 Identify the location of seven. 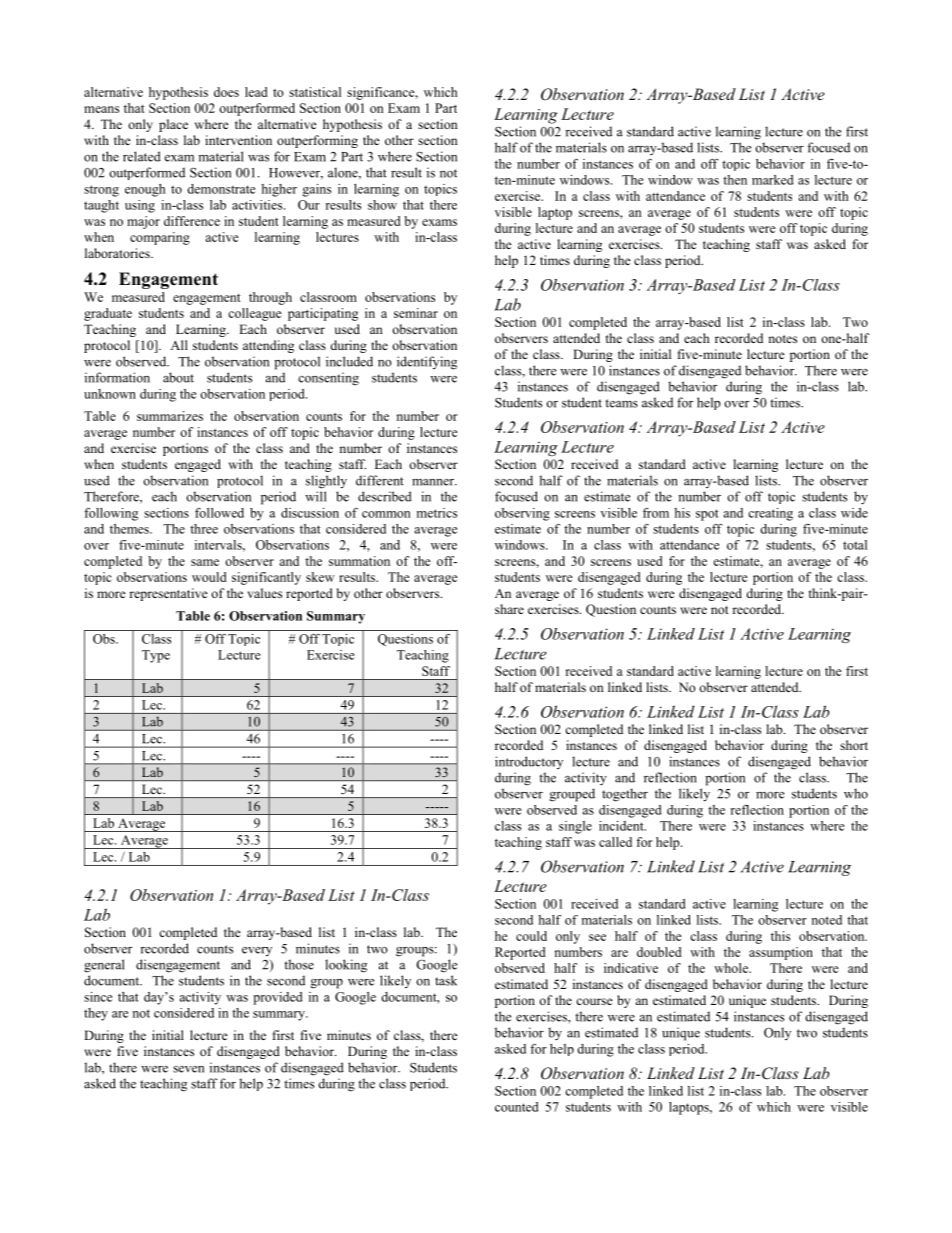
(188, 1069).
